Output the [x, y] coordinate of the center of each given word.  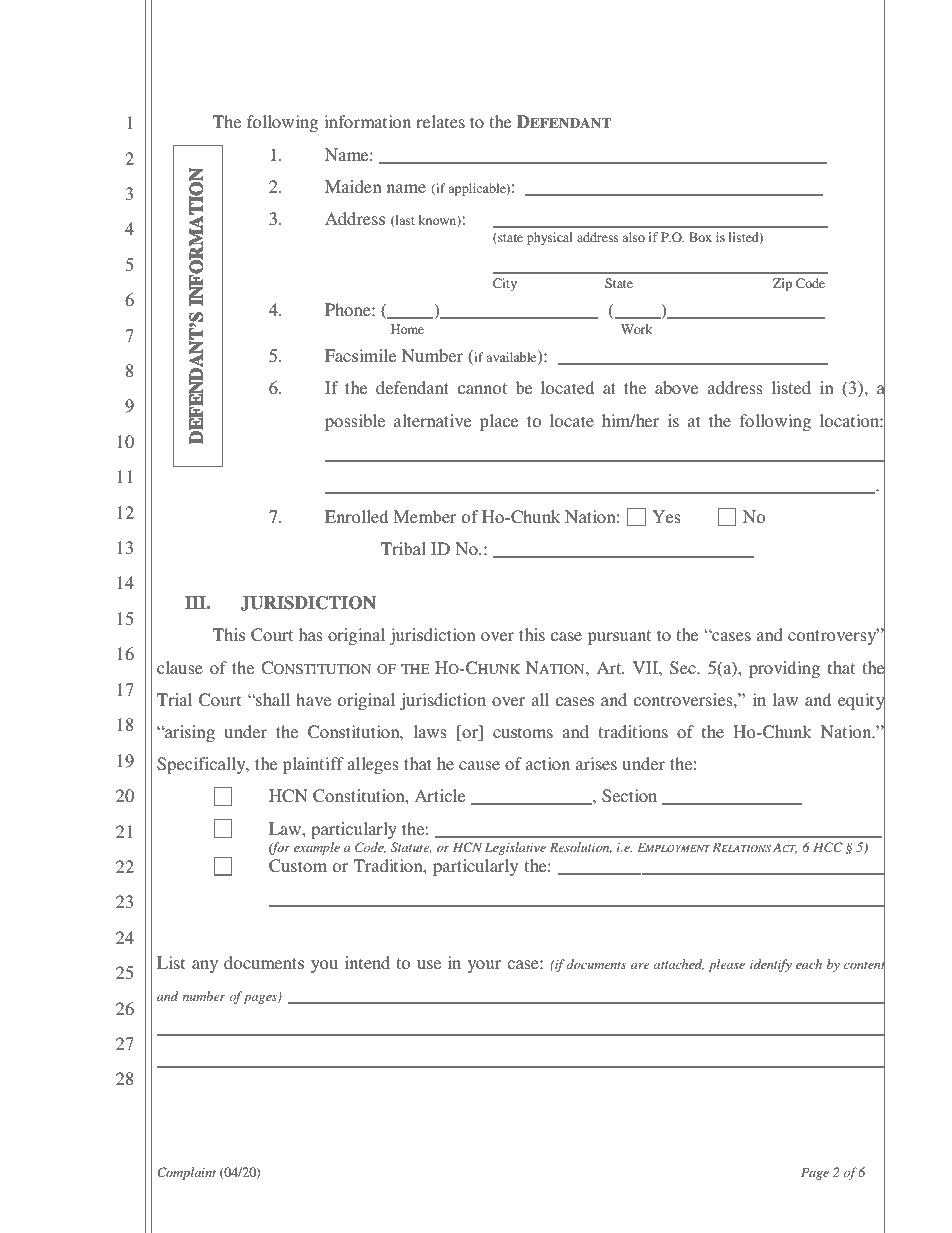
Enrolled [356, 516]
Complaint [186, 1173]
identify [771, 965]
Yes [666, 516]
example [317, 848]
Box [700, 237]
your [484, 966]
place [499, 422]
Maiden [353, 186]
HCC [828, 847]
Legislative [515, 848]
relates [440, 121]
